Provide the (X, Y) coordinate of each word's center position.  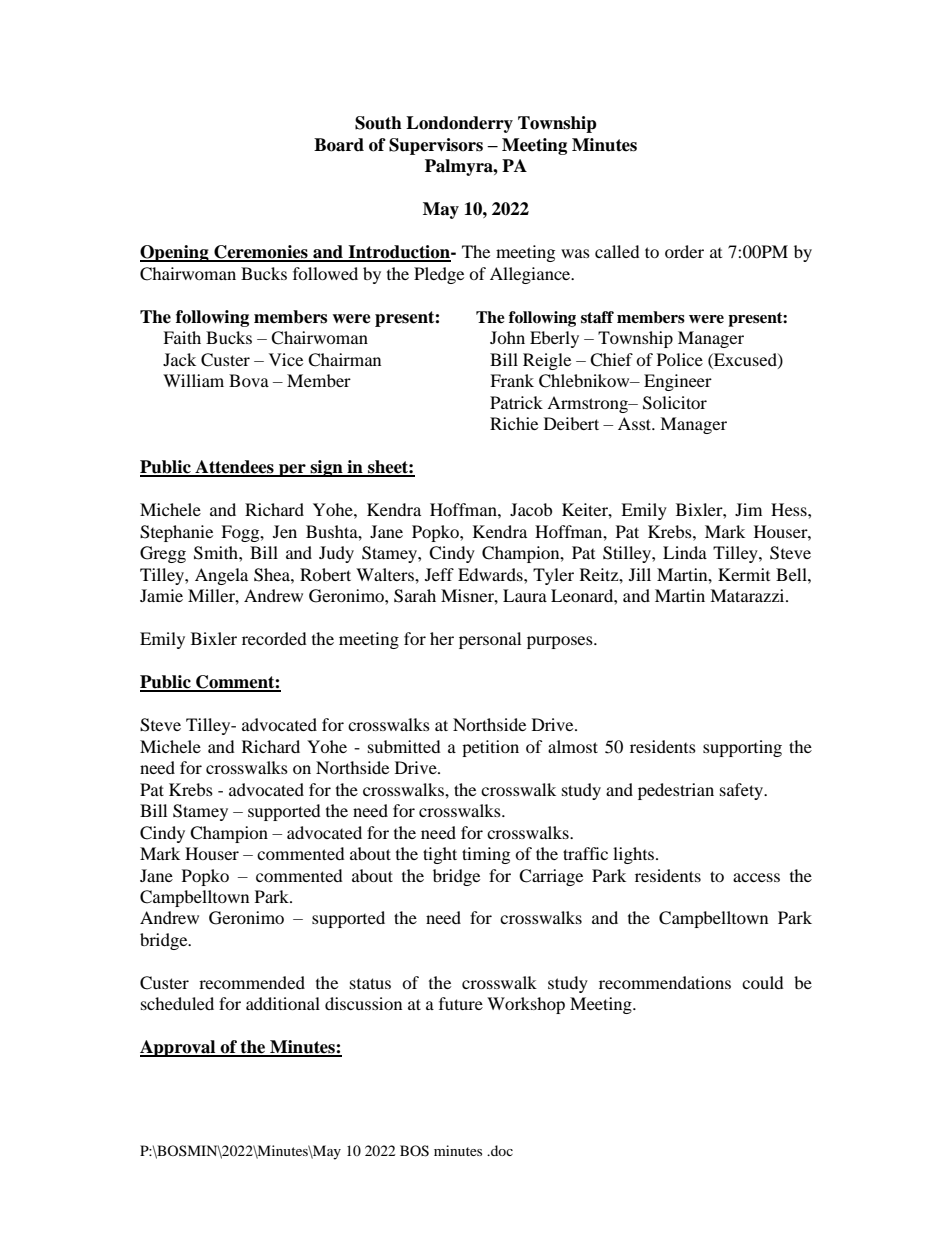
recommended (252, 982)
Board (339, 145)
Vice (286, 359)
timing (486, 855)
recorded (274, 638)
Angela (221, 576)
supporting (742, 748)
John (507, 337)
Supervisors (436, 146)
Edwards (491, 574)
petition (490, 748)
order (684, 251)
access (756, 877)
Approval (179, 1048)
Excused (745, 360)
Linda (685, 552)
